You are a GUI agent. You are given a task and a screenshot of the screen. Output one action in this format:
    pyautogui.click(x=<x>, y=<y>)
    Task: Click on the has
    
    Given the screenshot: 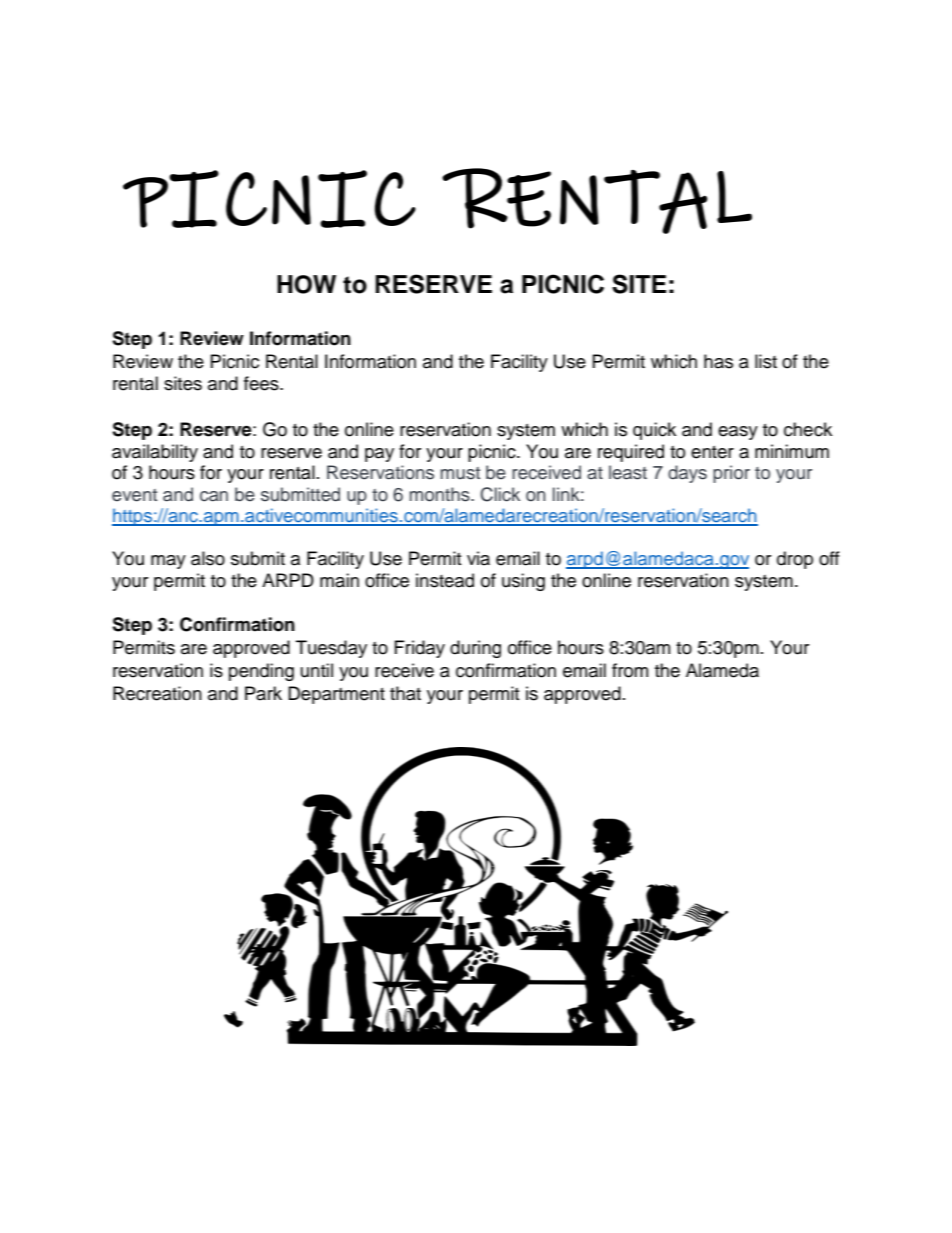 What is the action you would take?
    pyautogui.click(x=718, y=361)
